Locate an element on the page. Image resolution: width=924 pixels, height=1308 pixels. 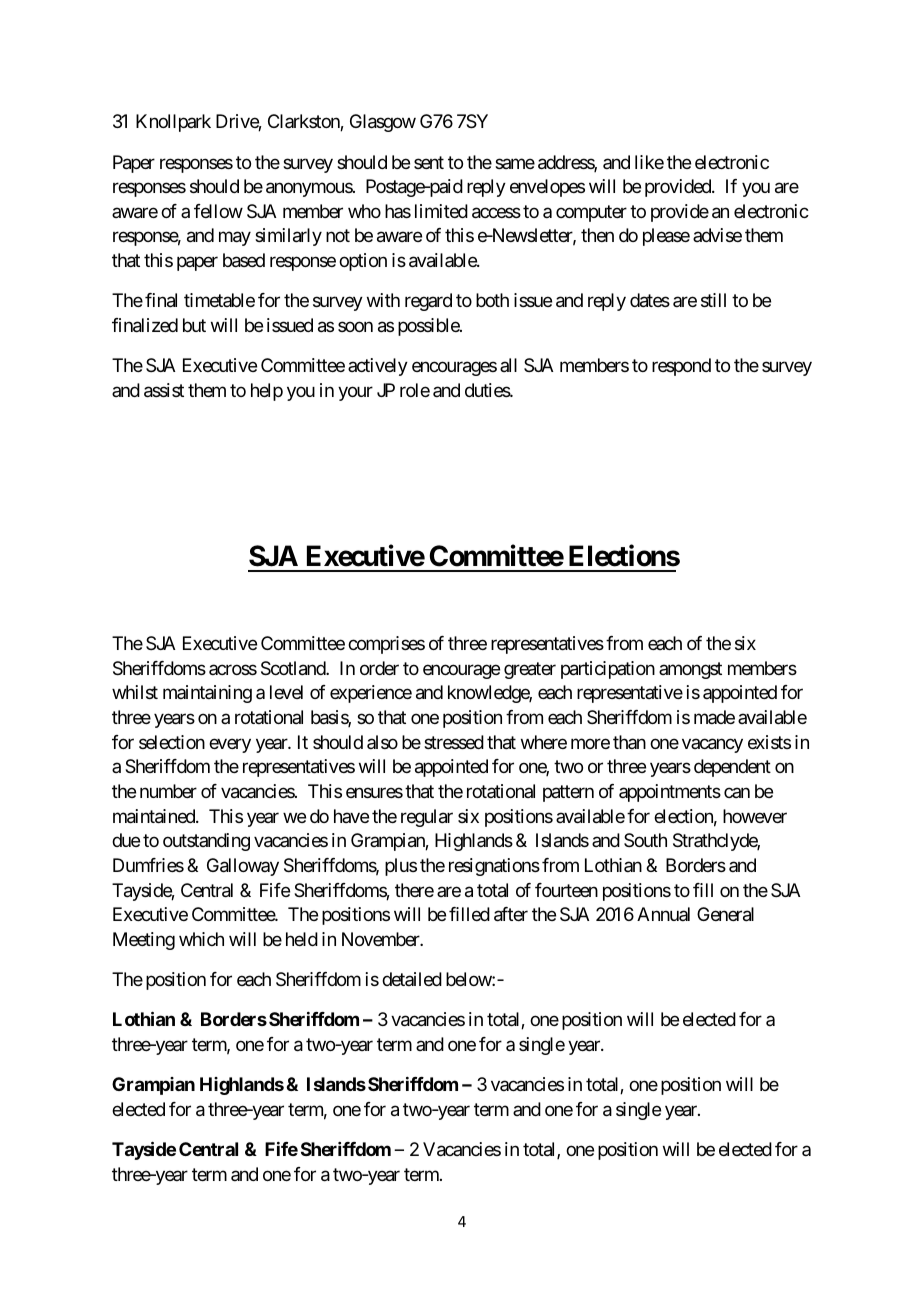
respond is located at coordinates (681, 367).
